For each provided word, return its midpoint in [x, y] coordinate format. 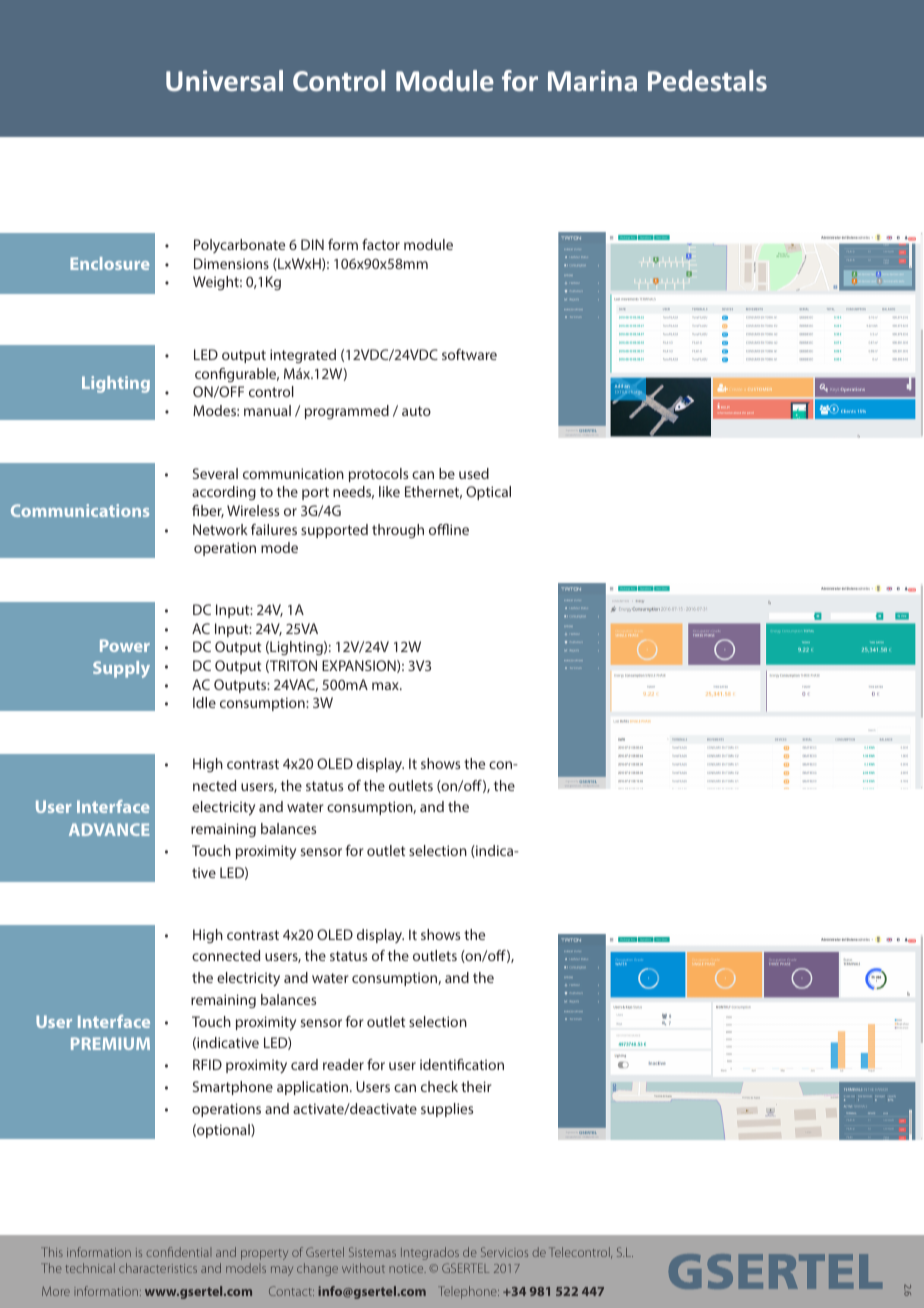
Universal [224, 80]
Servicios [504, 1252]
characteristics [158, 1268]
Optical [488, 493]
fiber [208, 511]
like [389, 491]
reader [343, 1064]
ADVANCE [109, 829]
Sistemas [372, 1252]
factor [381, 244]
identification [462, 1064]
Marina [592, 80]
